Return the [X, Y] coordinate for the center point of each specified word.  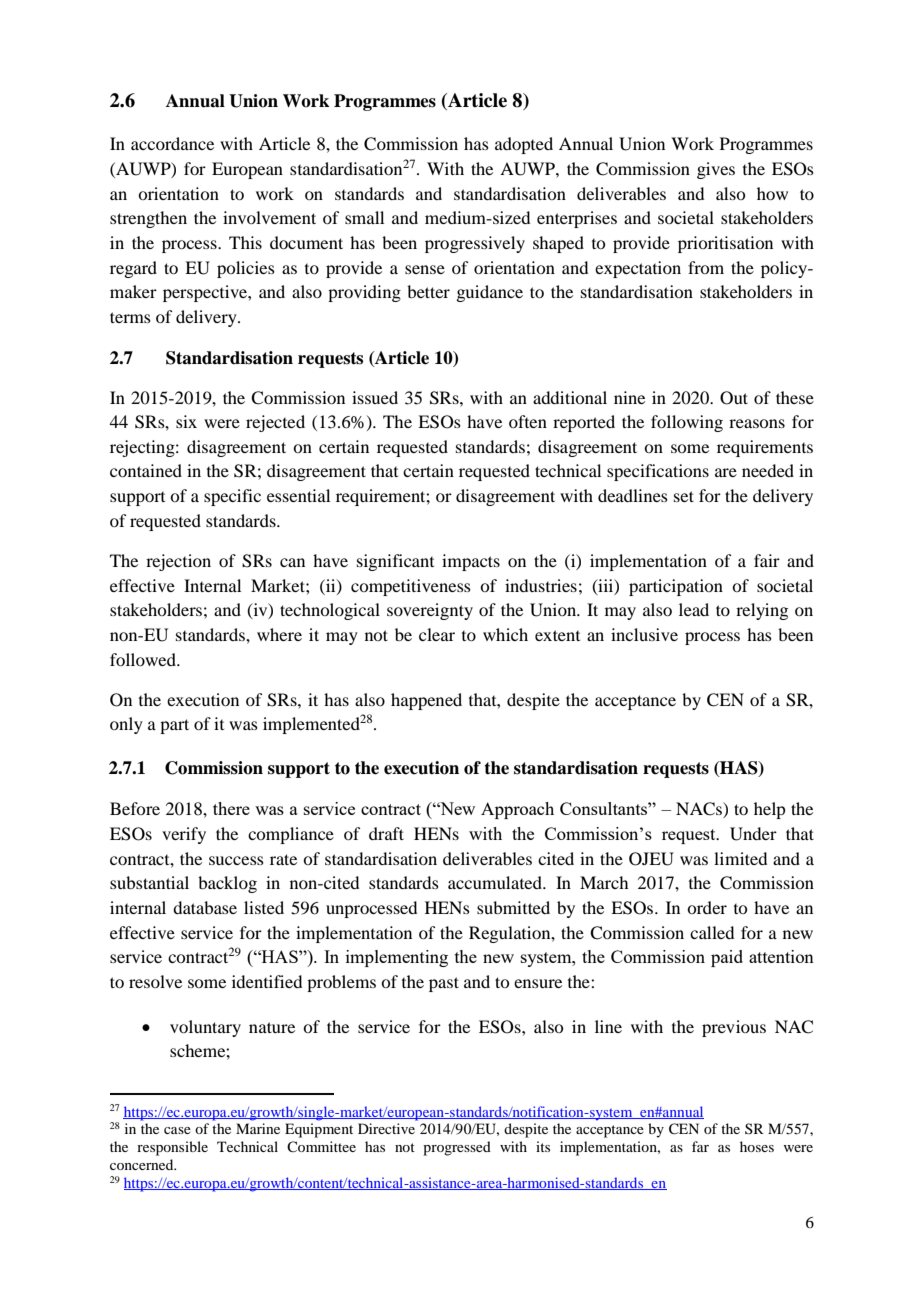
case [177, 1130]
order [707, 907]
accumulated [496, 882]
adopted [524, 145]
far [700, 1146]
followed [144, 659]
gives [716, 170]
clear [437, 634]
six [186, 421]
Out [734, 398]
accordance [172, 143]
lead [694, 609]
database [205, 907]
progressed [457, 1148]
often [528, 421]
